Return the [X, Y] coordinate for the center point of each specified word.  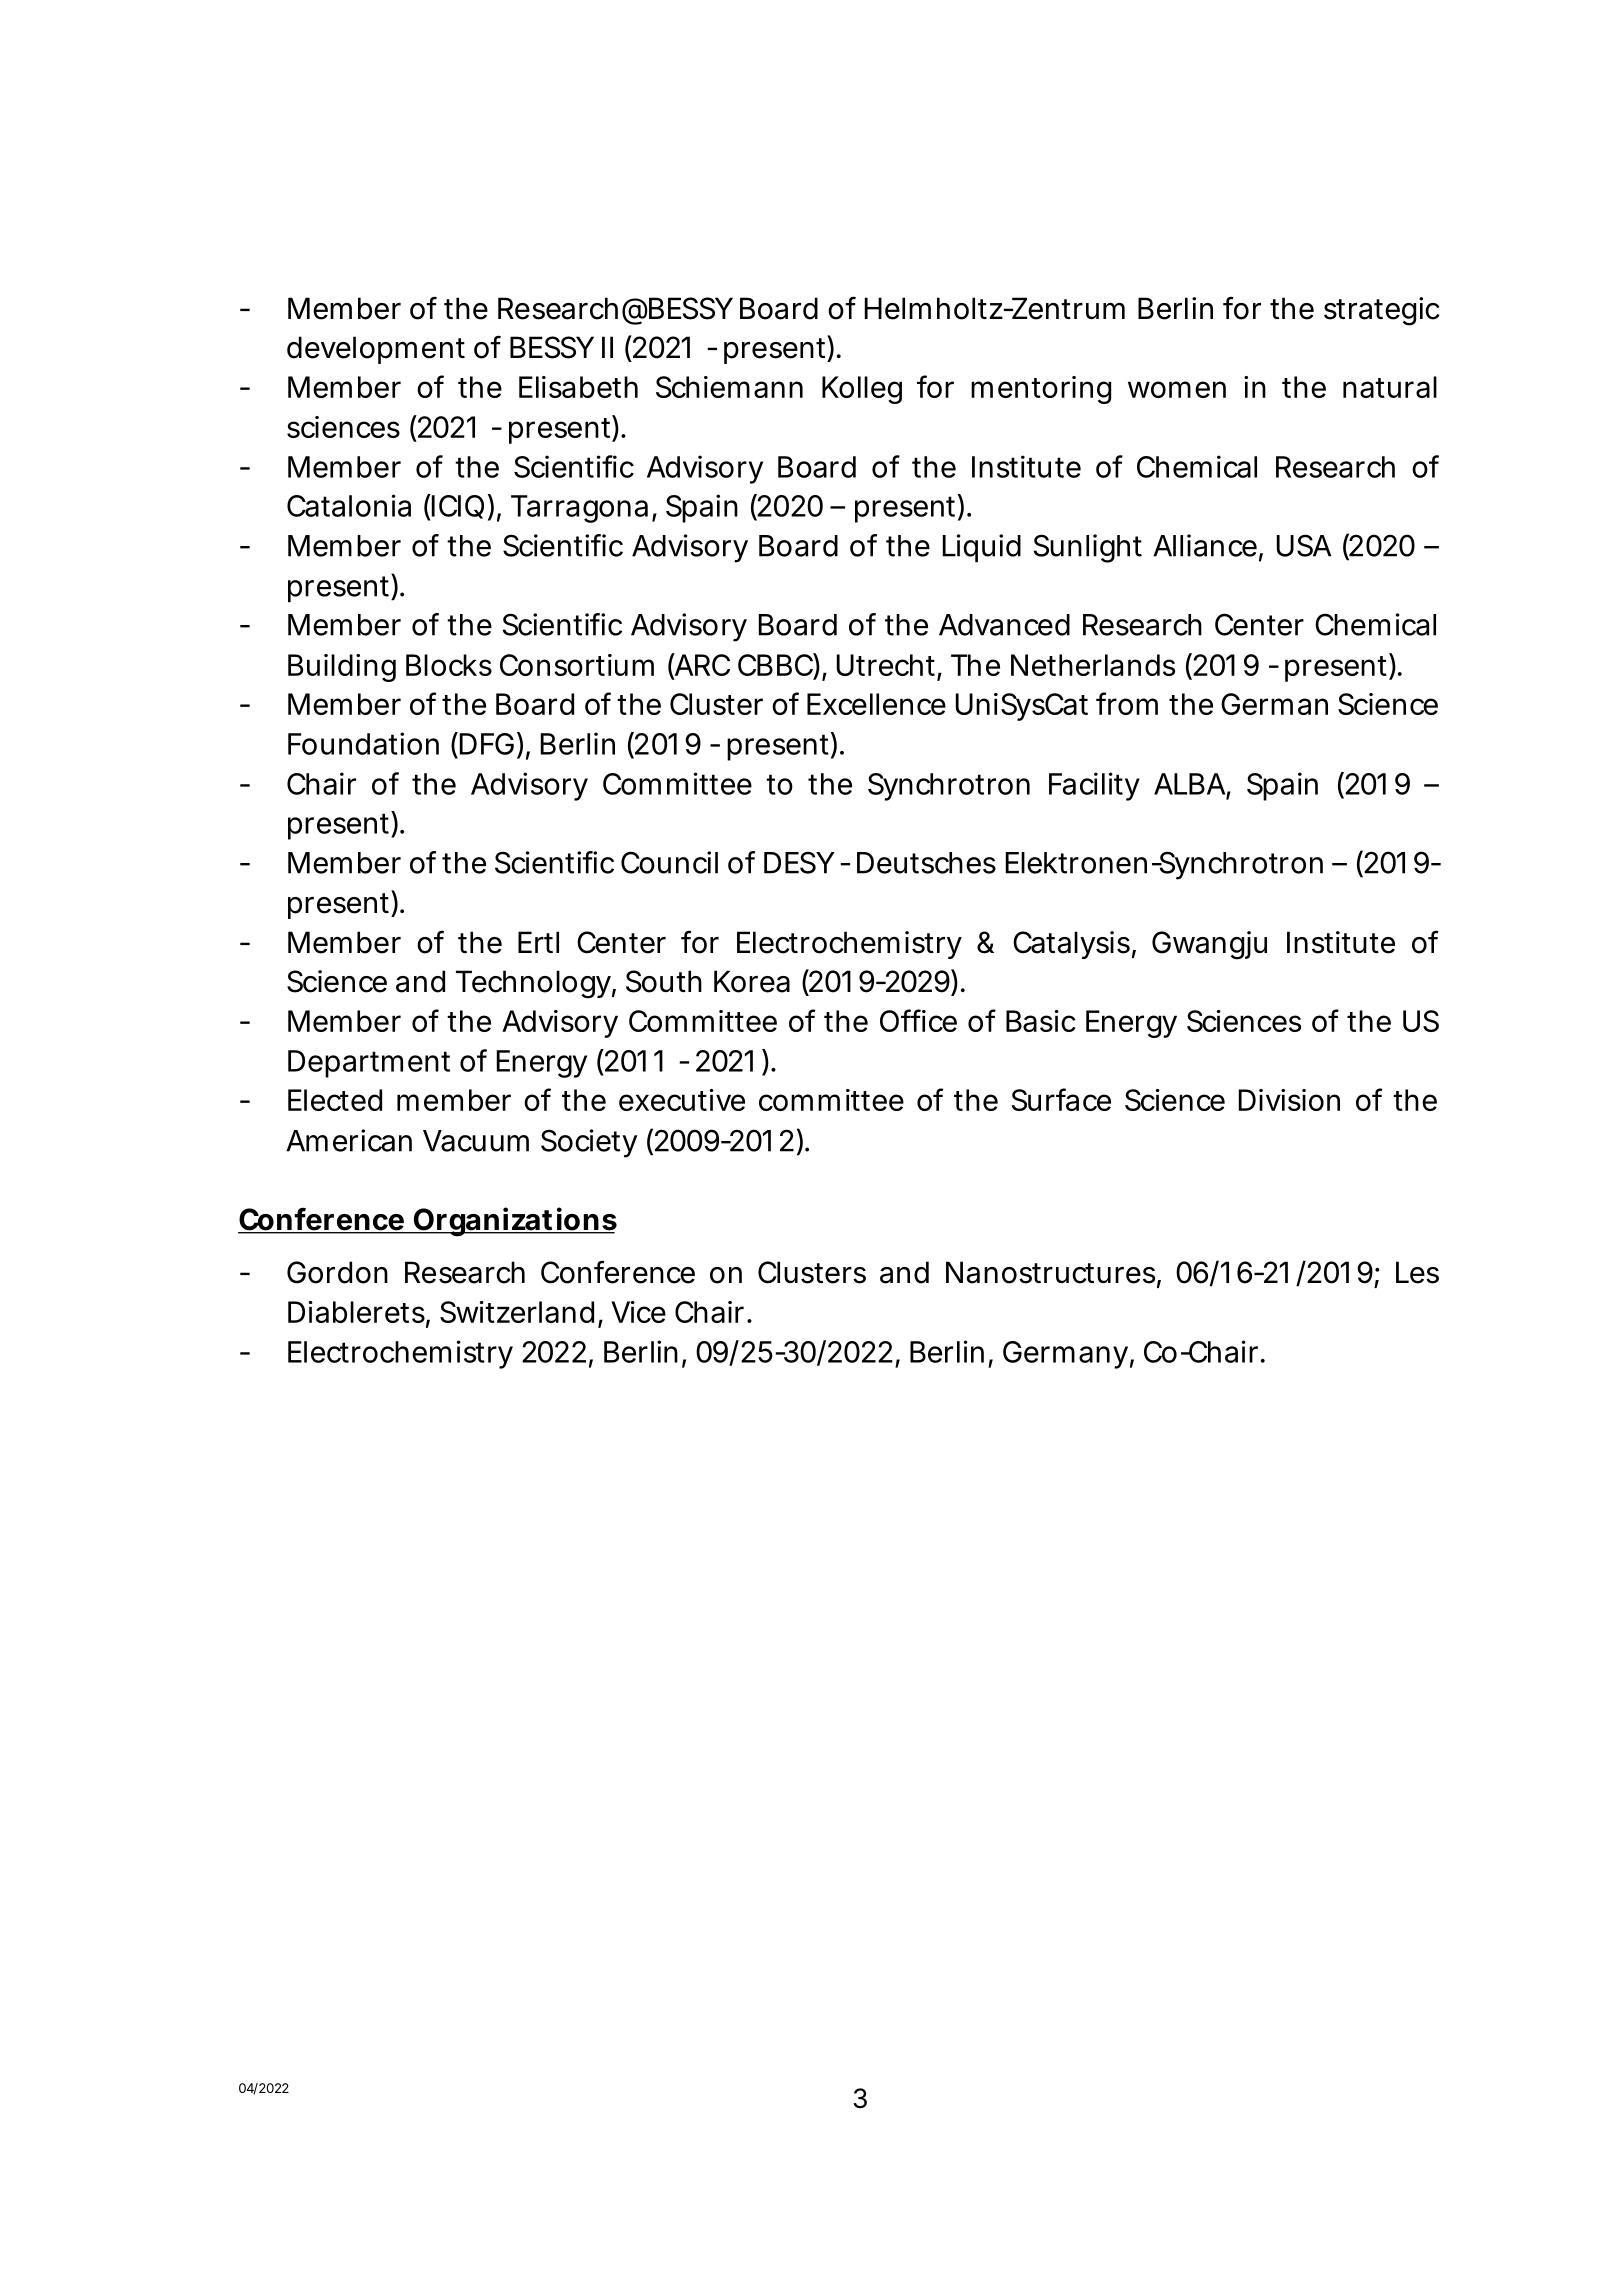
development [376, 350]
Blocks [449, 665]
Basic [1041, 1021]
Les [1417, 1272]
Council [669, 862]
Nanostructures [1050, 1272]
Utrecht [886, 665]
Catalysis [1071, 945]
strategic [1381, 311]
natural [1390, 387]
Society [589, 1143]
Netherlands [1093, 665]
